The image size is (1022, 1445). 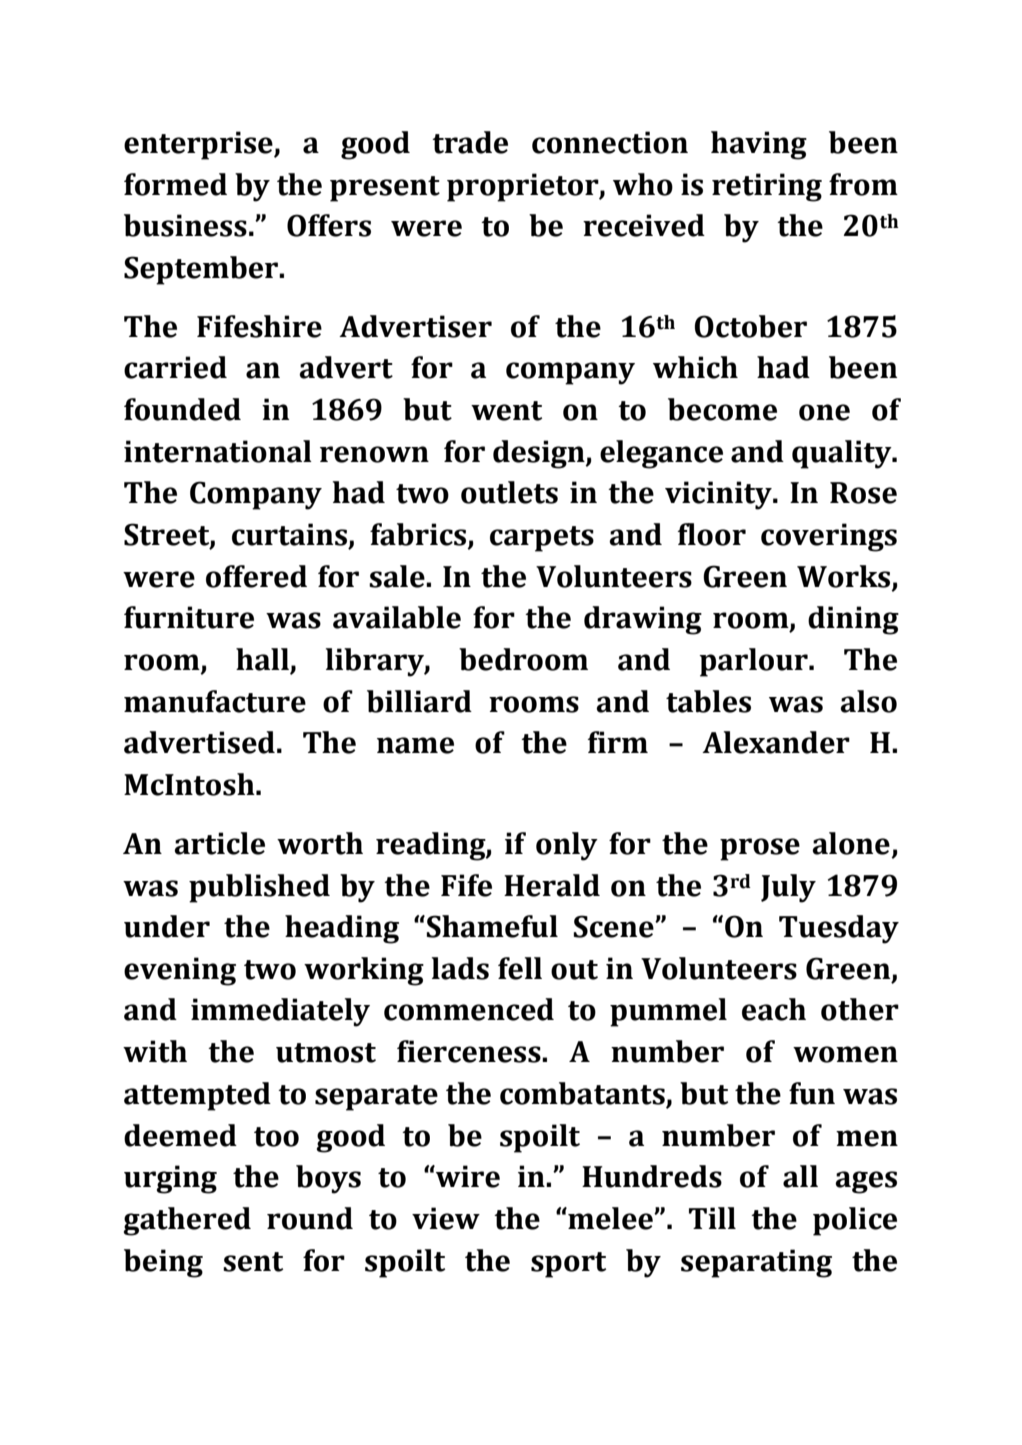 What do you see at coordinates (187, 1221) in the screenshot?
I see `gathered` at bounding box center [187, 1221].
